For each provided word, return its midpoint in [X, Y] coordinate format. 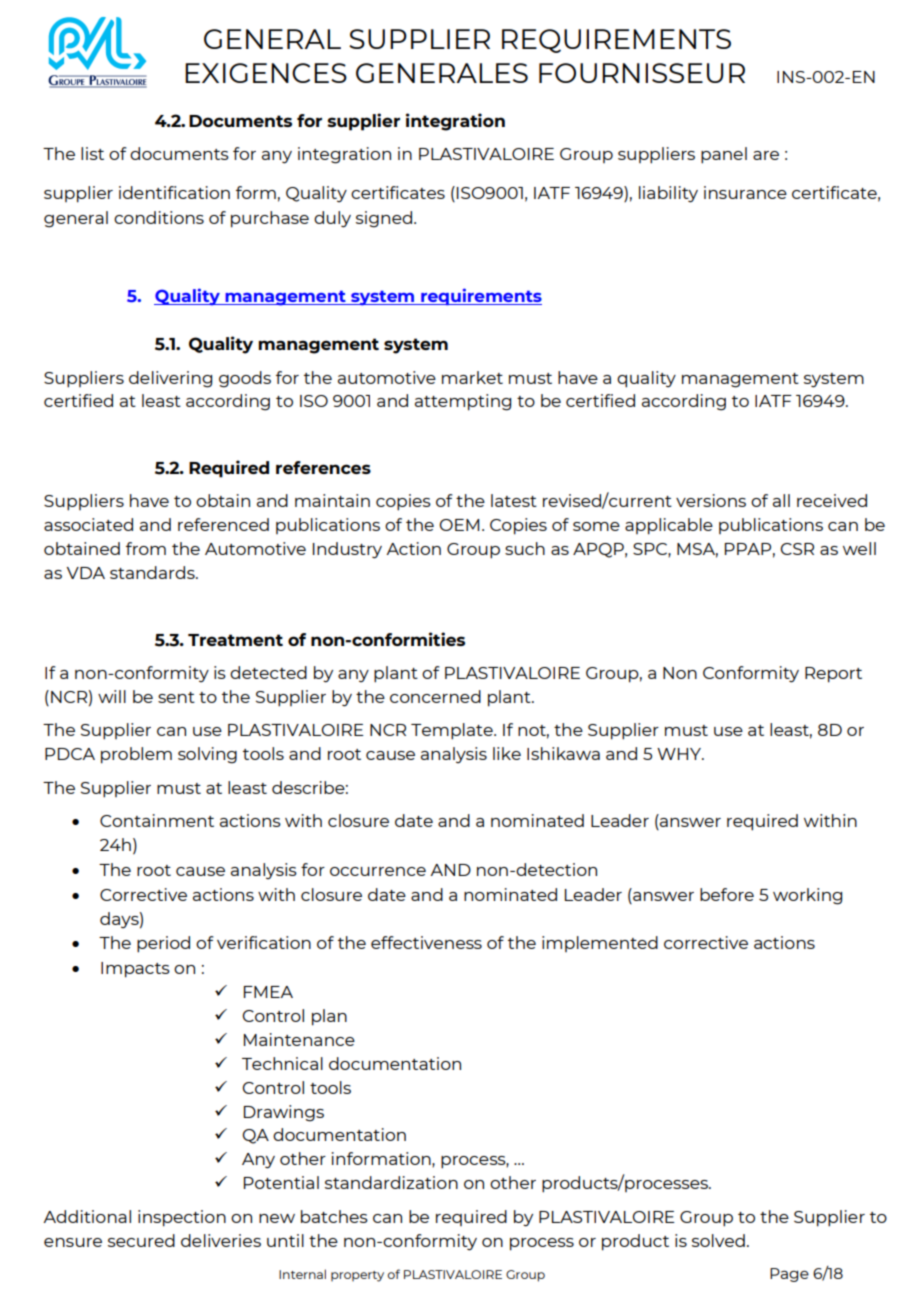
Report [833, 675]
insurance [745, 192]
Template [453, 731]
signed [385, 219]
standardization [391, 1182]
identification [174, 192]
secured [141, 1240]
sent [176, 697]
